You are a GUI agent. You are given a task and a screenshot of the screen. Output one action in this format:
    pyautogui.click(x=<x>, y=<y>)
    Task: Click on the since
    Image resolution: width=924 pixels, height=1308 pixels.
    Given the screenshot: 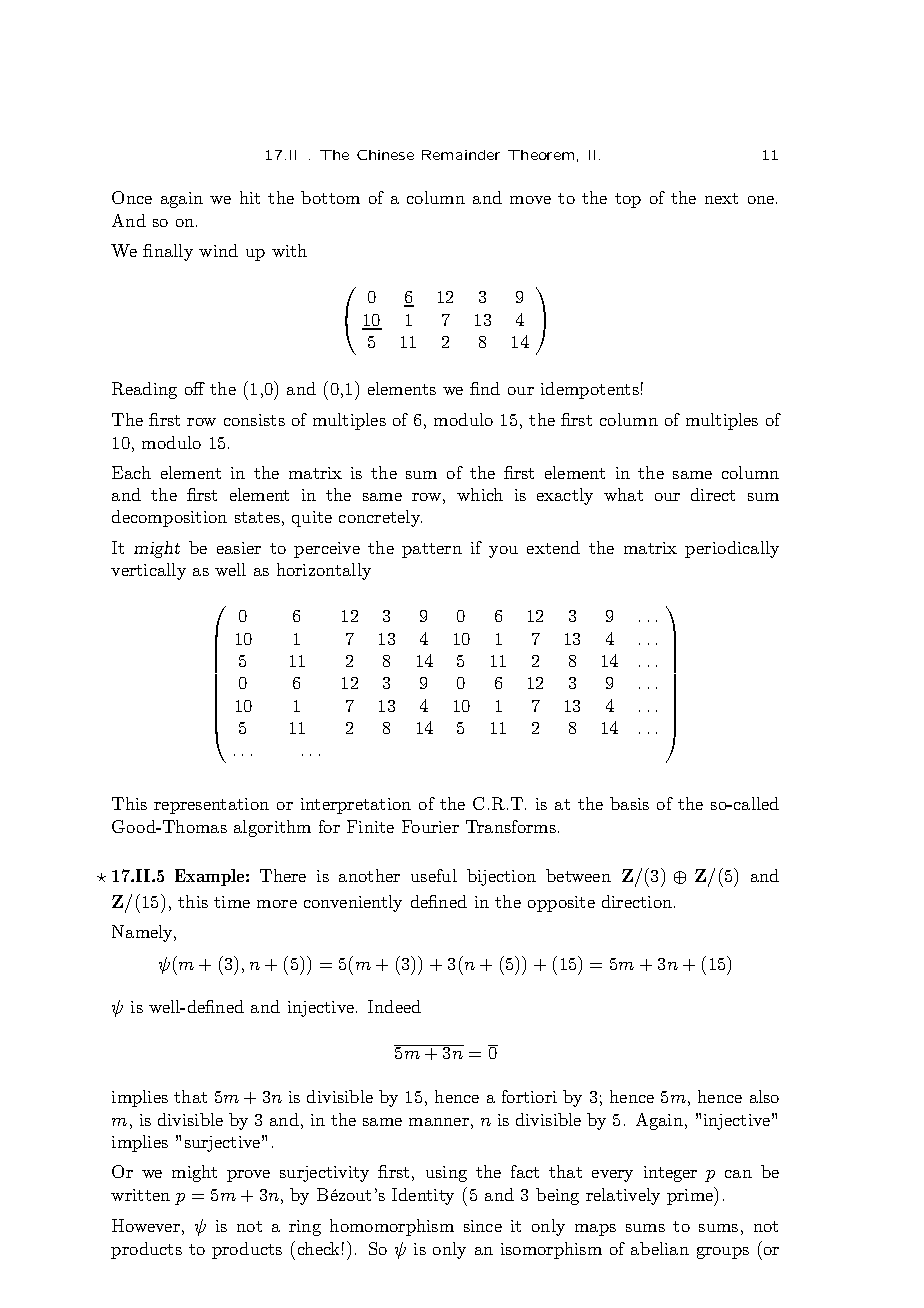 What is the action you would take?
    pyautogui.click(x=483, y=1226)
